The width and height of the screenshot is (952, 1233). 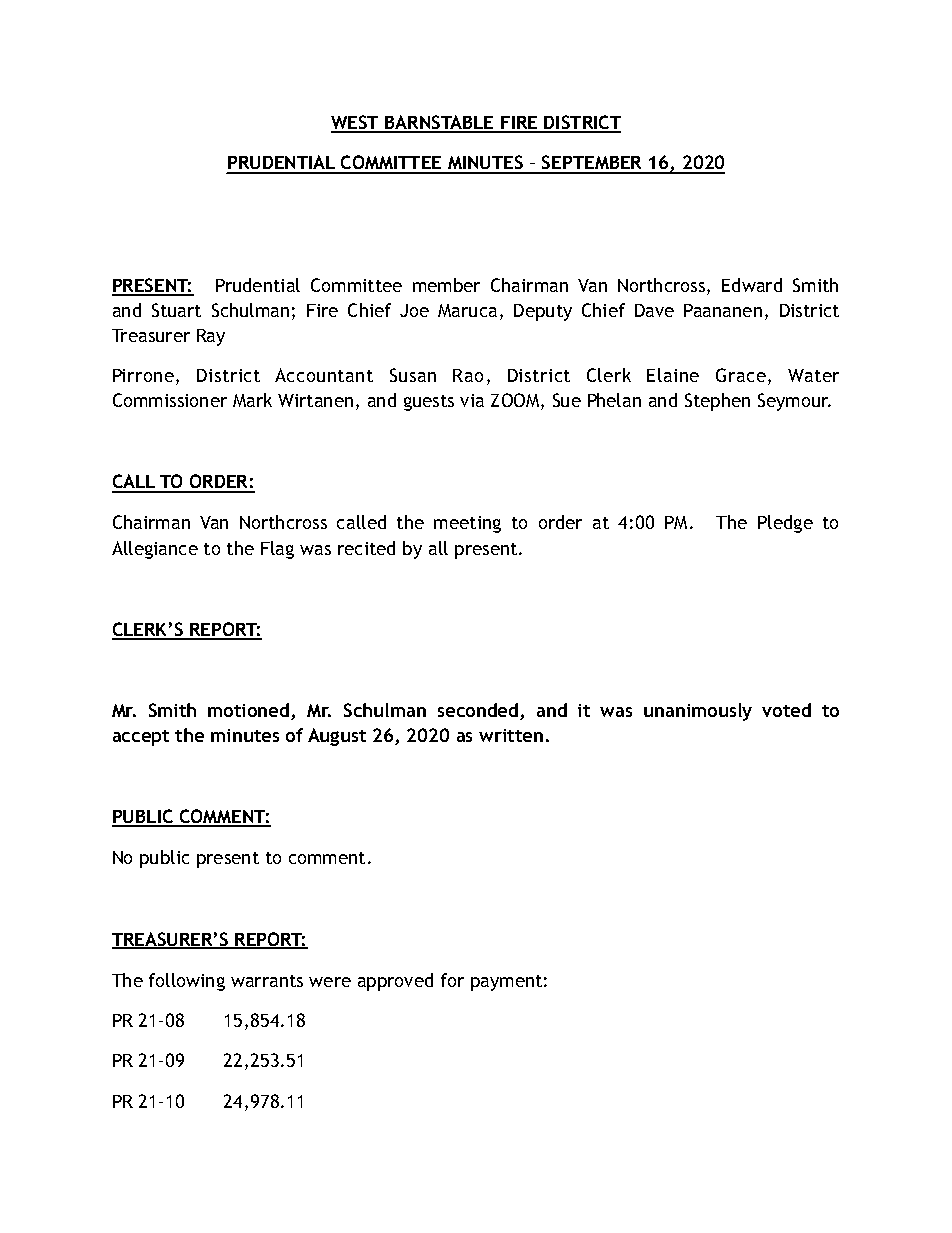 I want to click on following, so click(x=187, y=982).
